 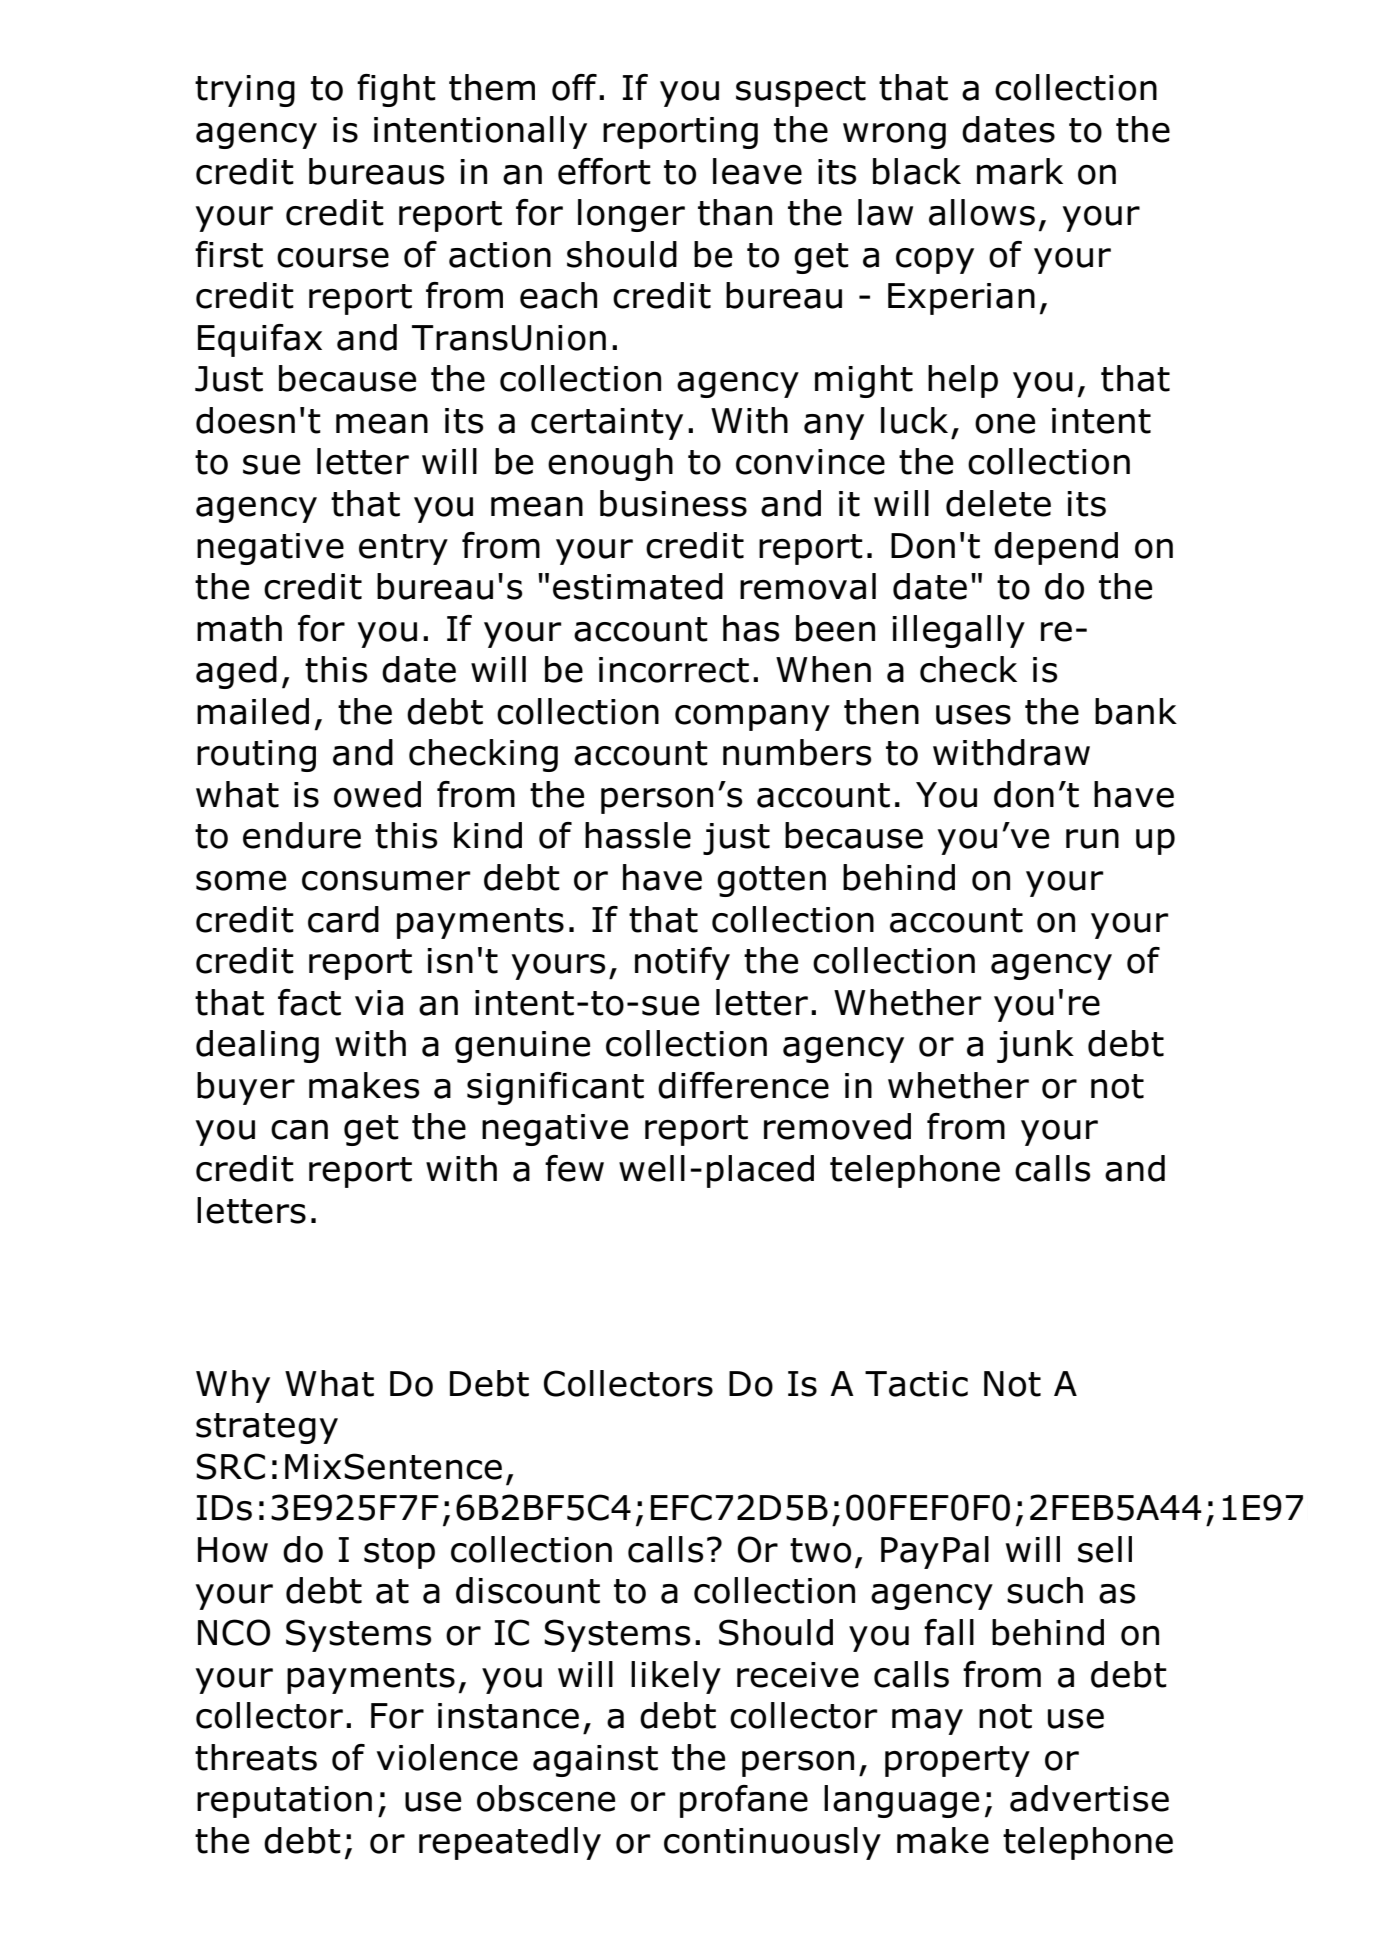 I want to click on uses, so click(x=973, y=715).
